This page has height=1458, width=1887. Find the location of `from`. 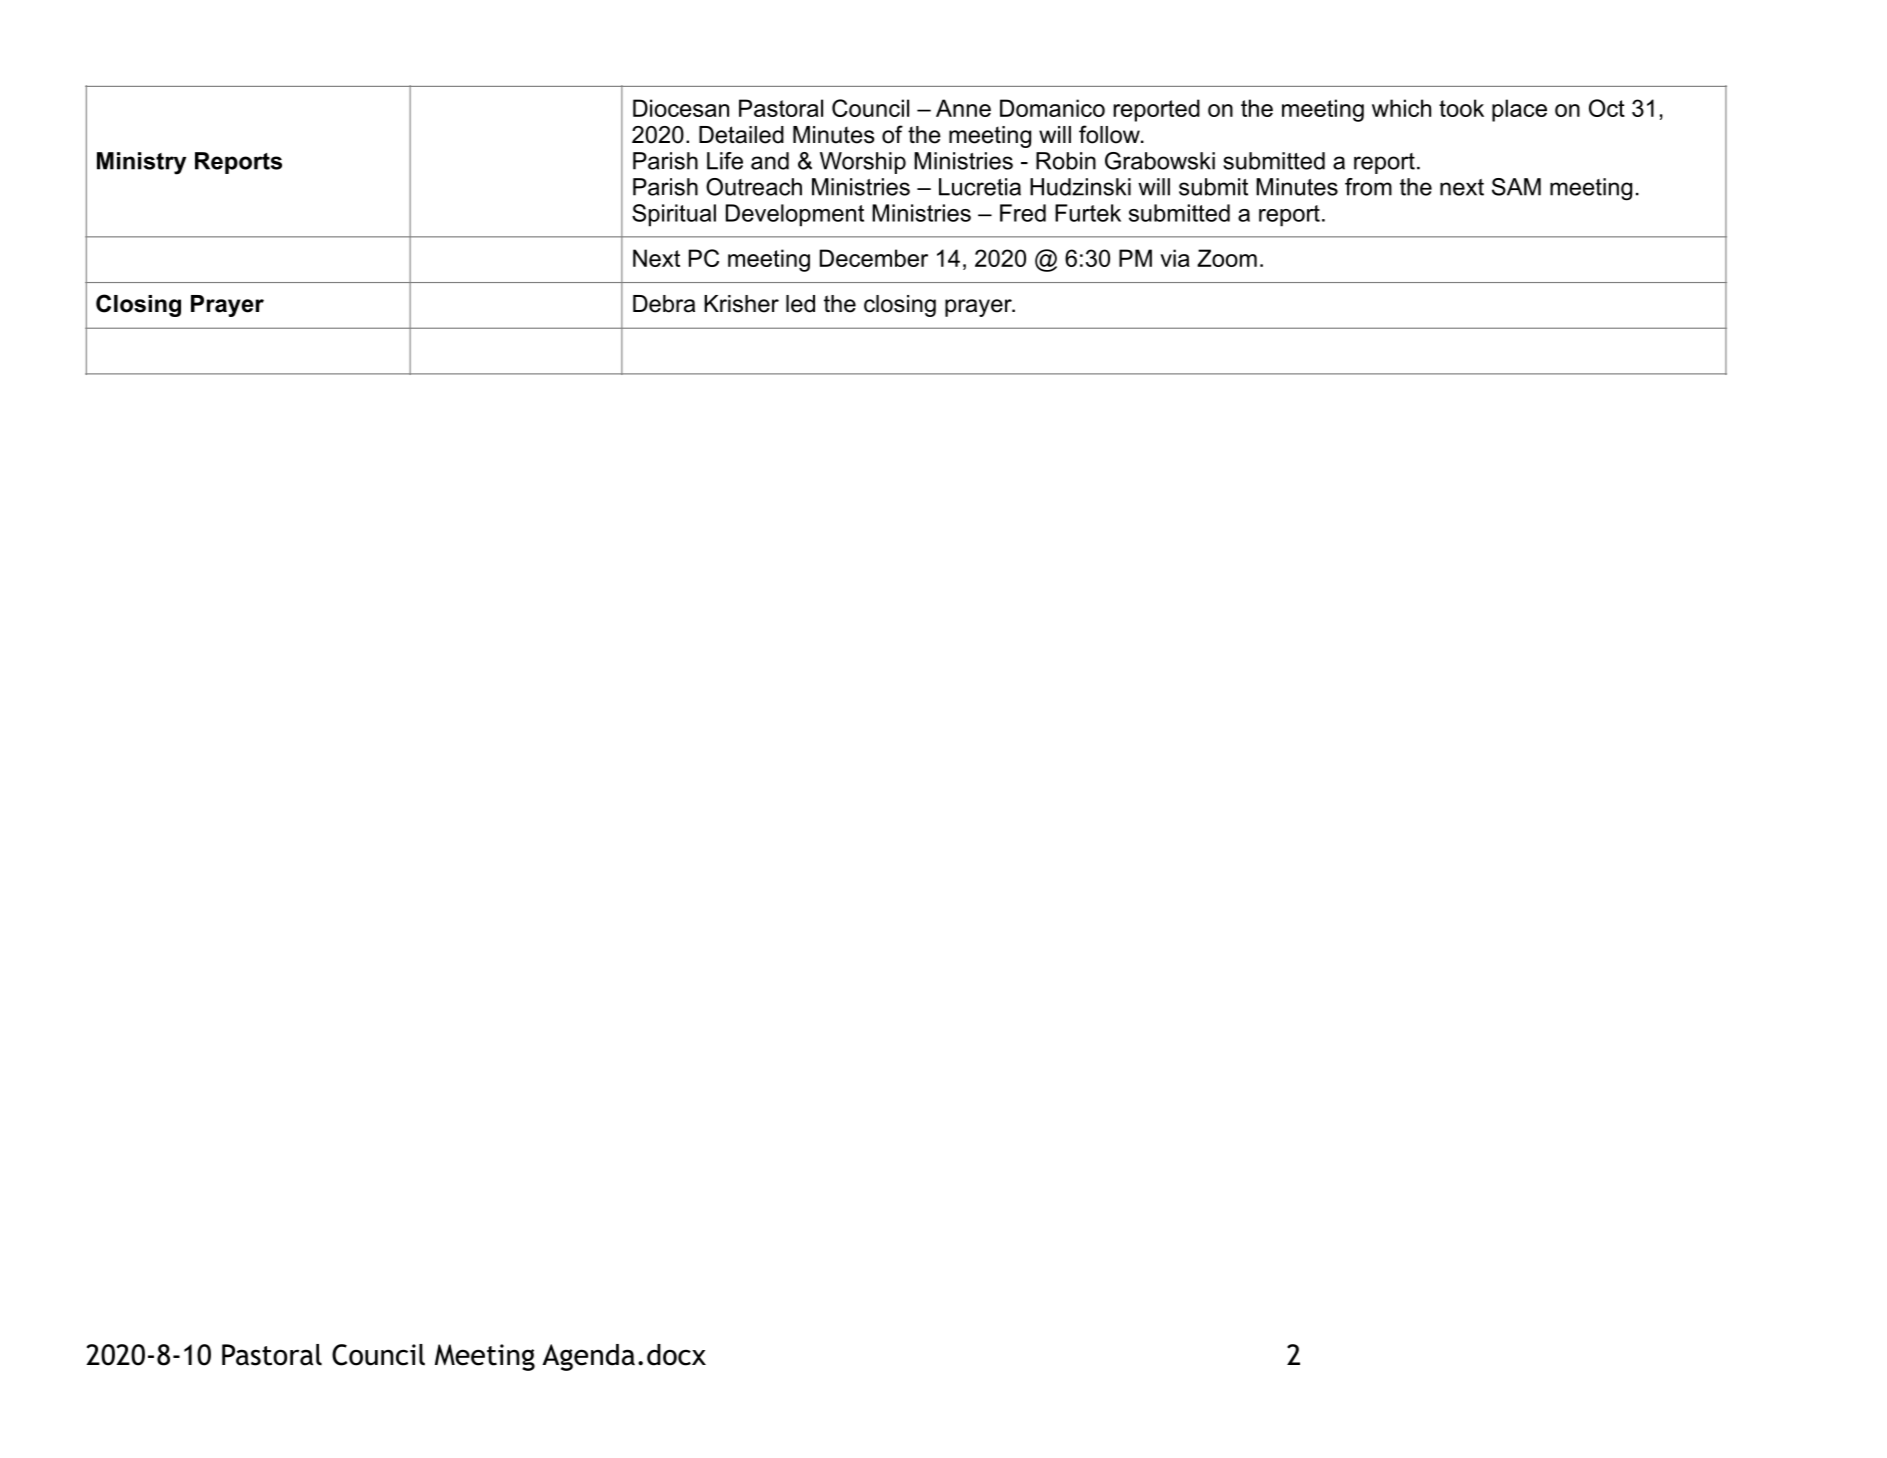

from is located at coordinates (1368, 187).
